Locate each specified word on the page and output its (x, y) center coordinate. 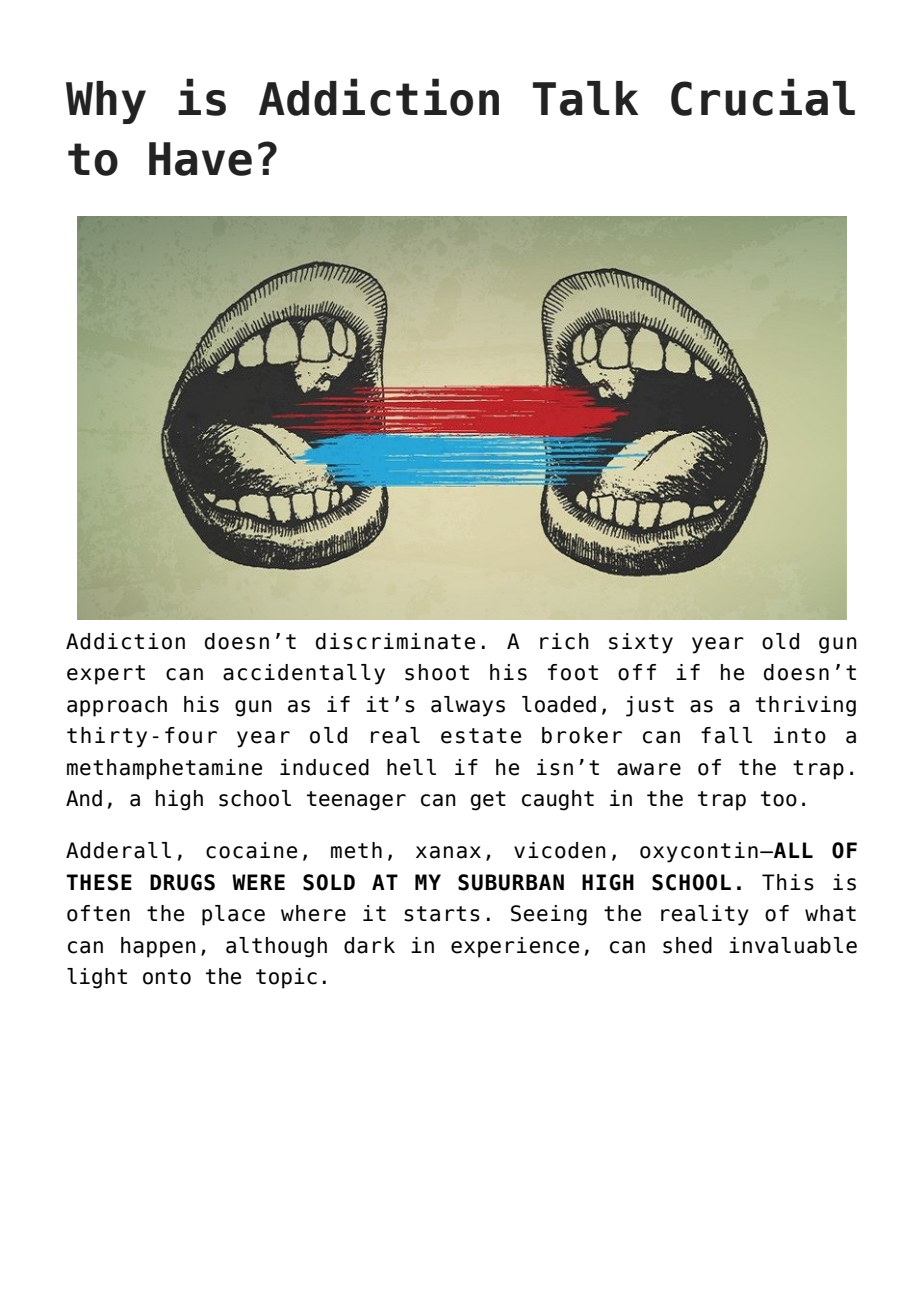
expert (106, 675)
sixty (641, 643)
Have (200, 159)
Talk (585, 98)
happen (158, 947)
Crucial (763, 97)
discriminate (395, 641)
